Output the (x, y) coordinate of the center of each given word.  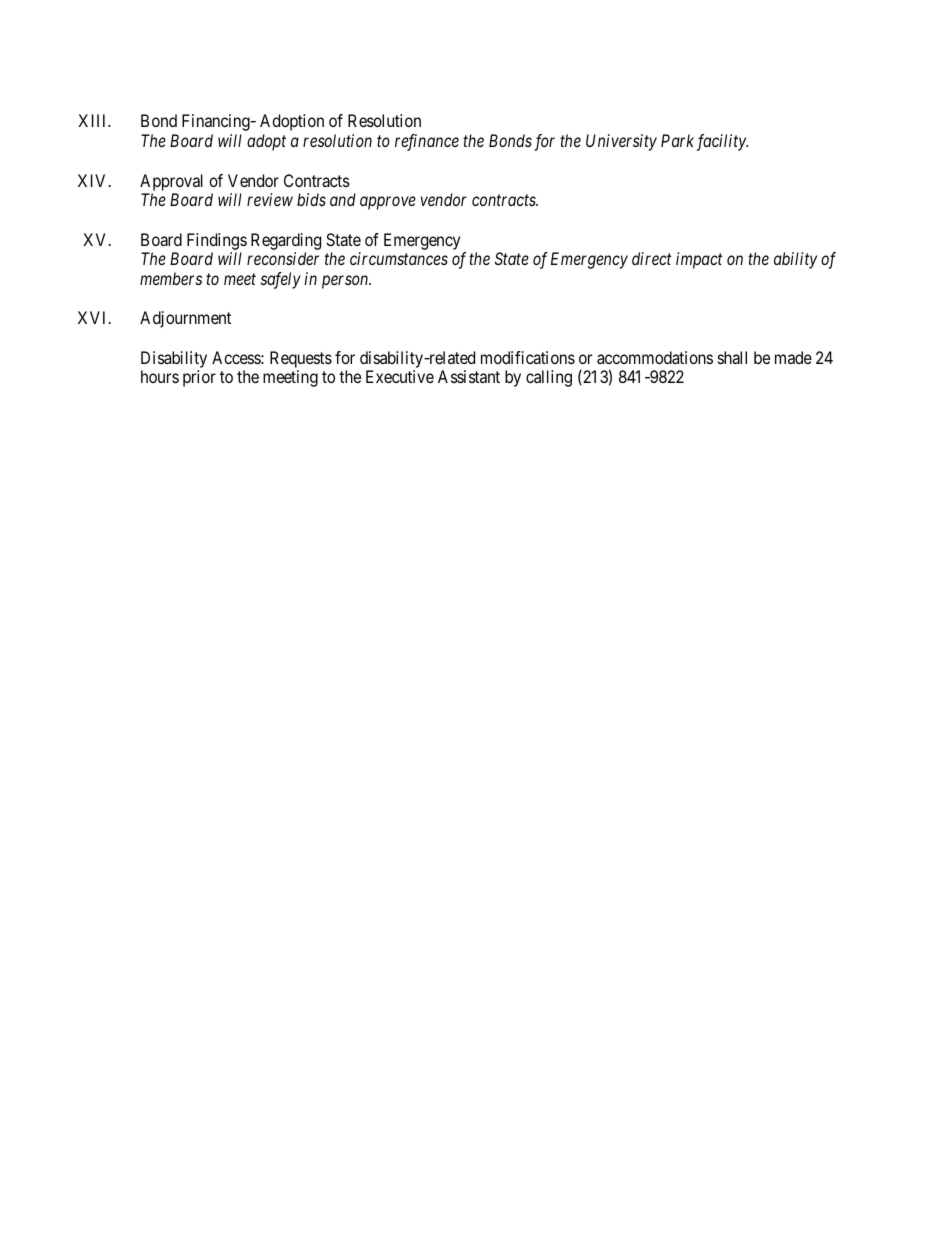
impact (699, 260)
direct (651, 258)
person (346, 282)
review (270, 199)
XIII (94, 120)
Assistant (469, 376)
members (171, 278)
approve (388, 203)
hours (160, 376)
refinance (427, 142)
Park (677, 140)
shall (732, 357)
